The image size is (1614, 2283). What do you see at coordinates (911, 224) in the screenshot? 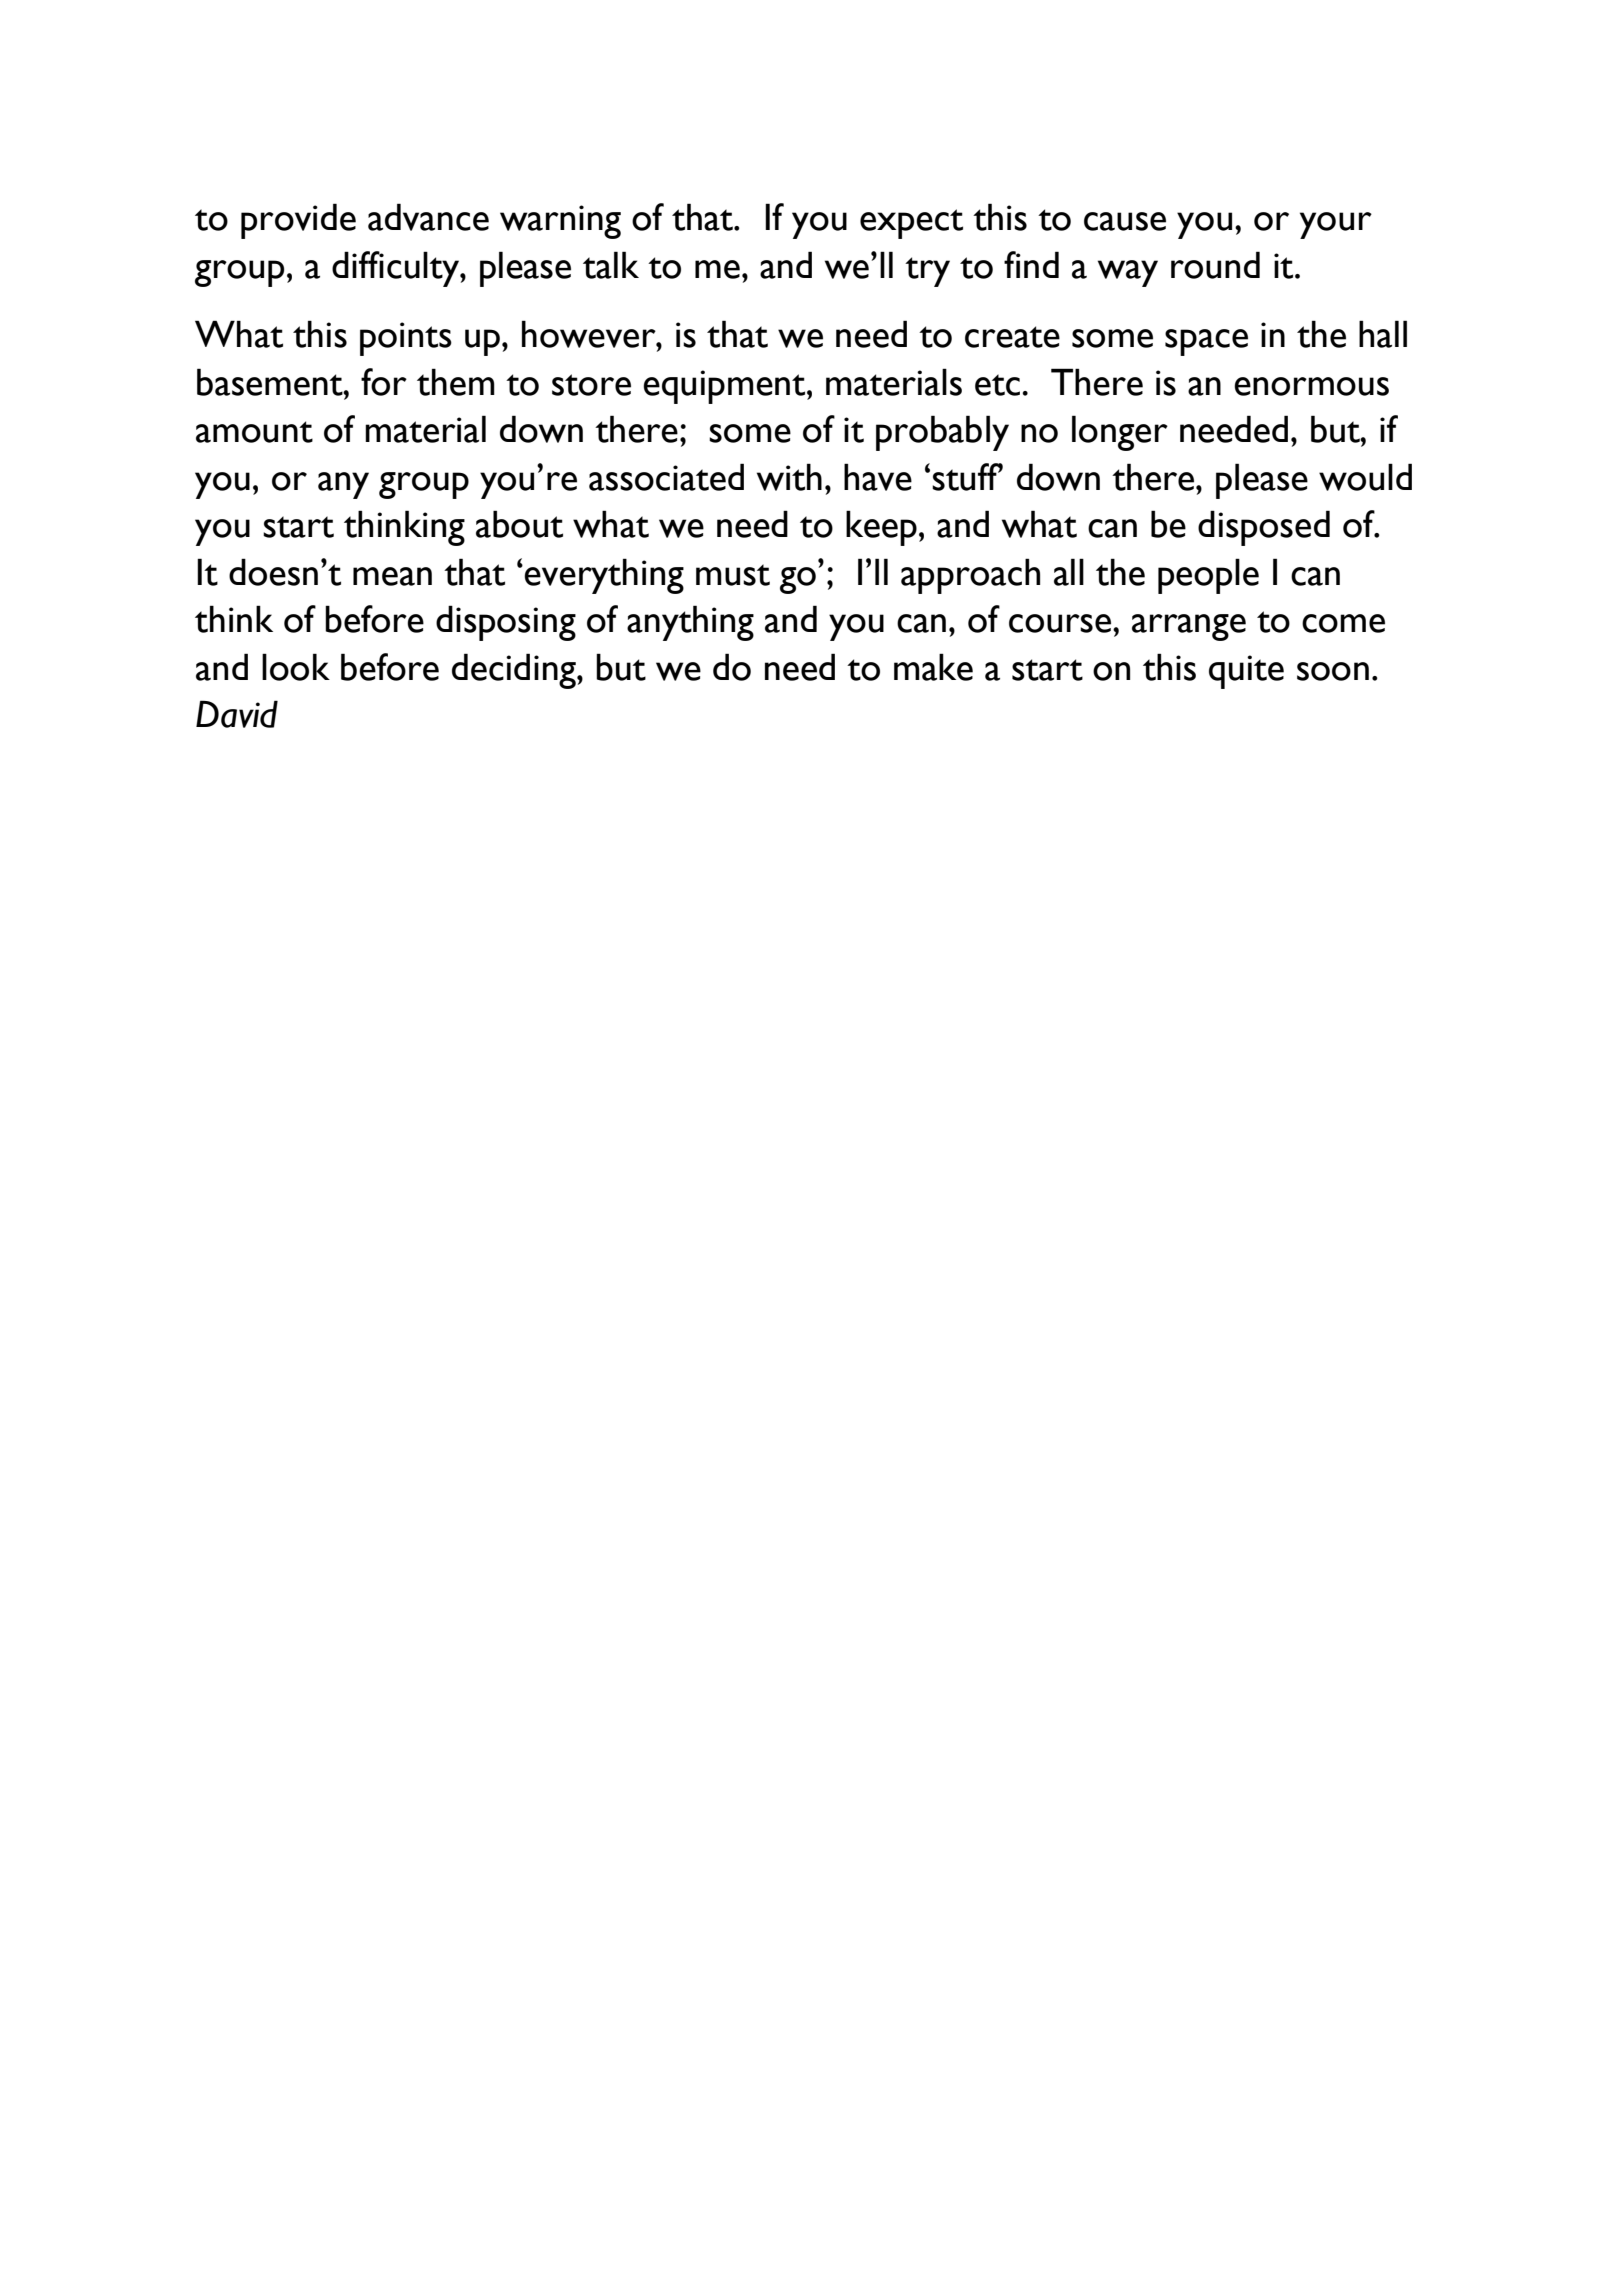
I see `expect` at bounding box center [911, 224].
